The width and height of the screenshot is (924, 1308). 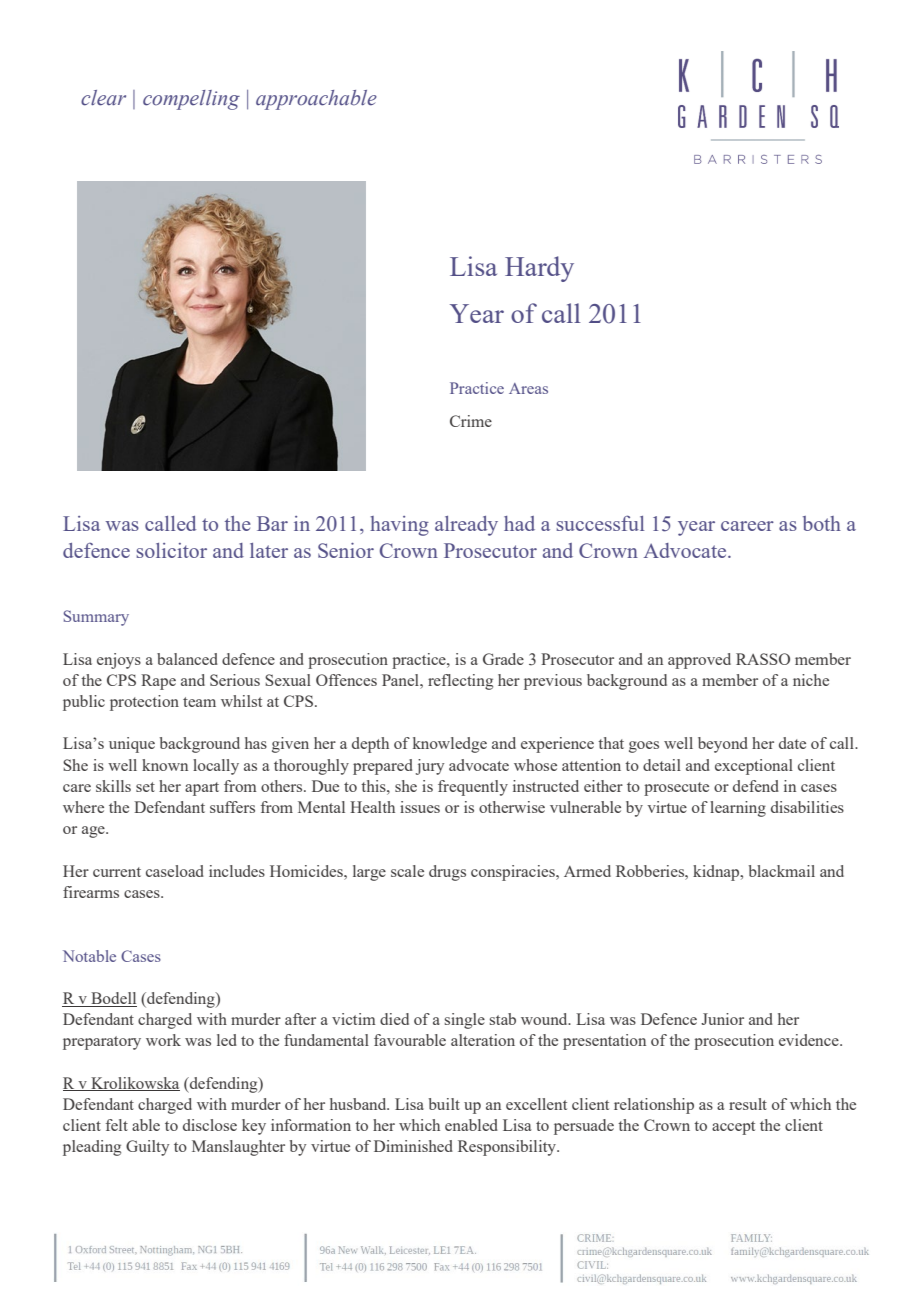 I want to click on both, so click(x=822, y=523).
